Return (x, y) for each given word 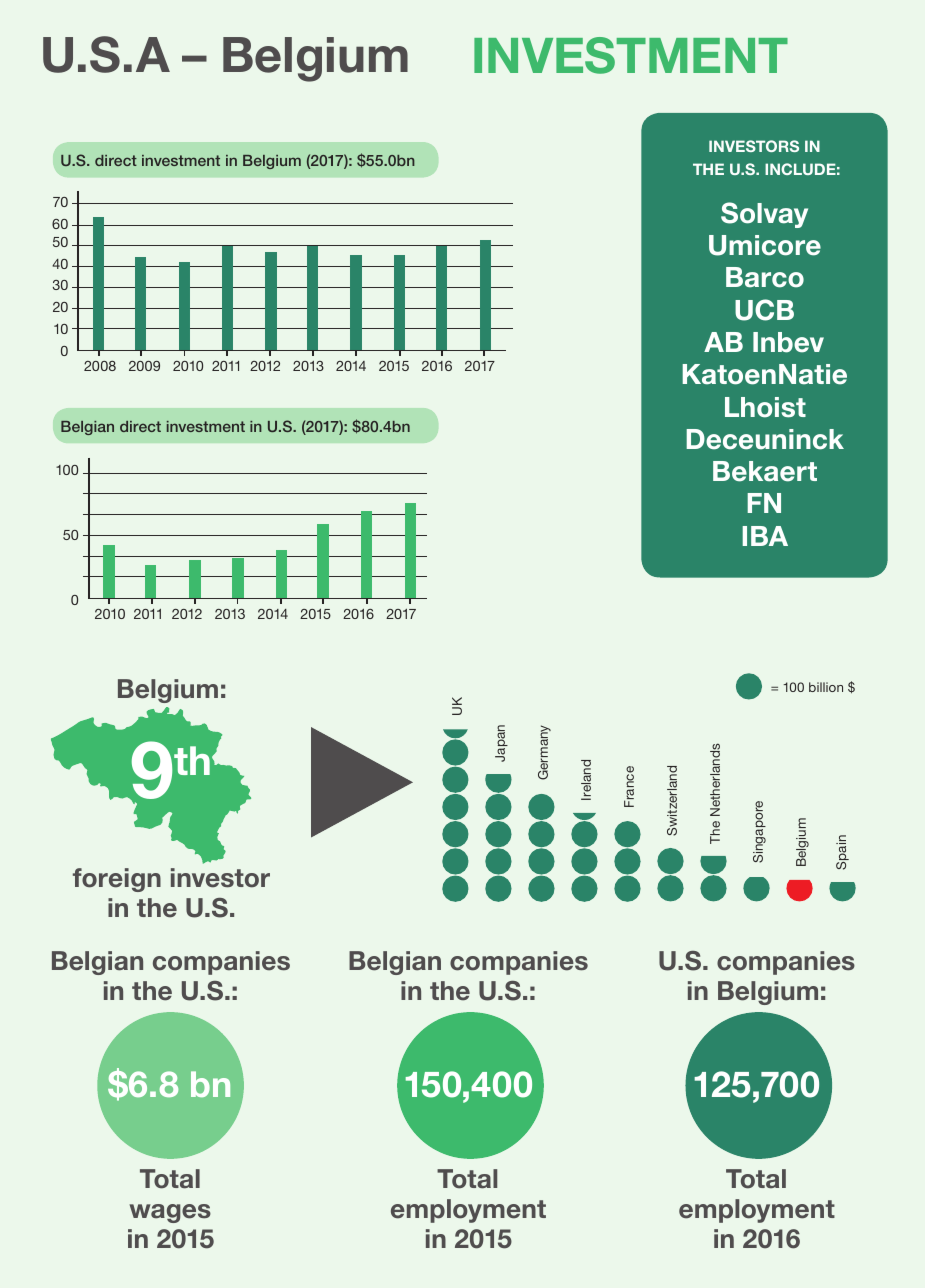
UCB (764, 310)
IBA (765, 536)
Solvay (764, 215)
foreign (117, 880)
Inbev (788, 342)
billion (826, 687)
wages (170, 1213)
